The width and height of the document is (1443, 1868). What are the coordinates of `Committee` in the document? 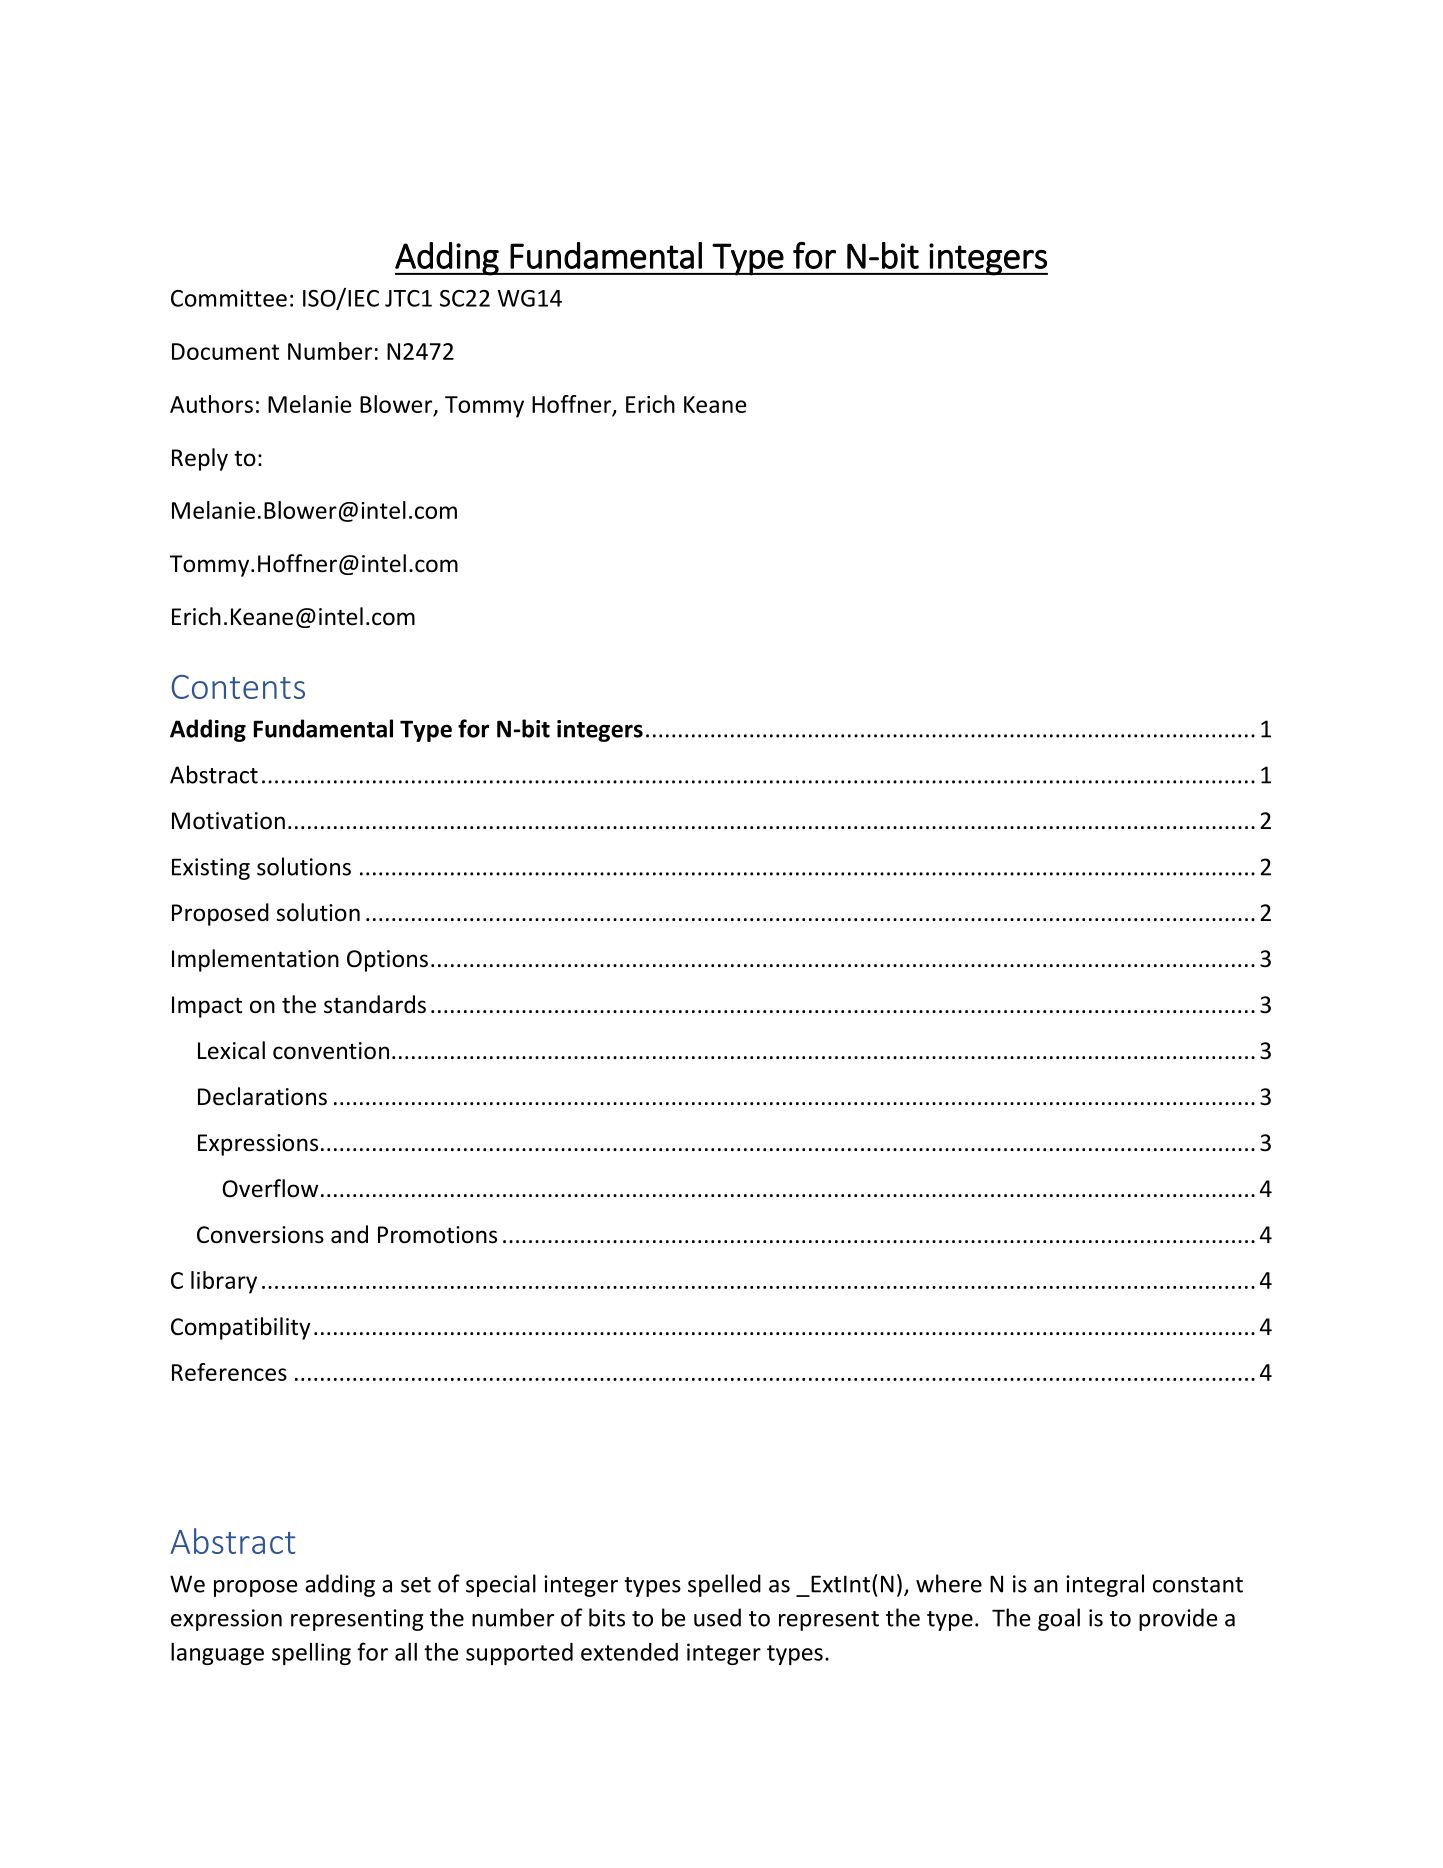 It's located at (229, 298).
